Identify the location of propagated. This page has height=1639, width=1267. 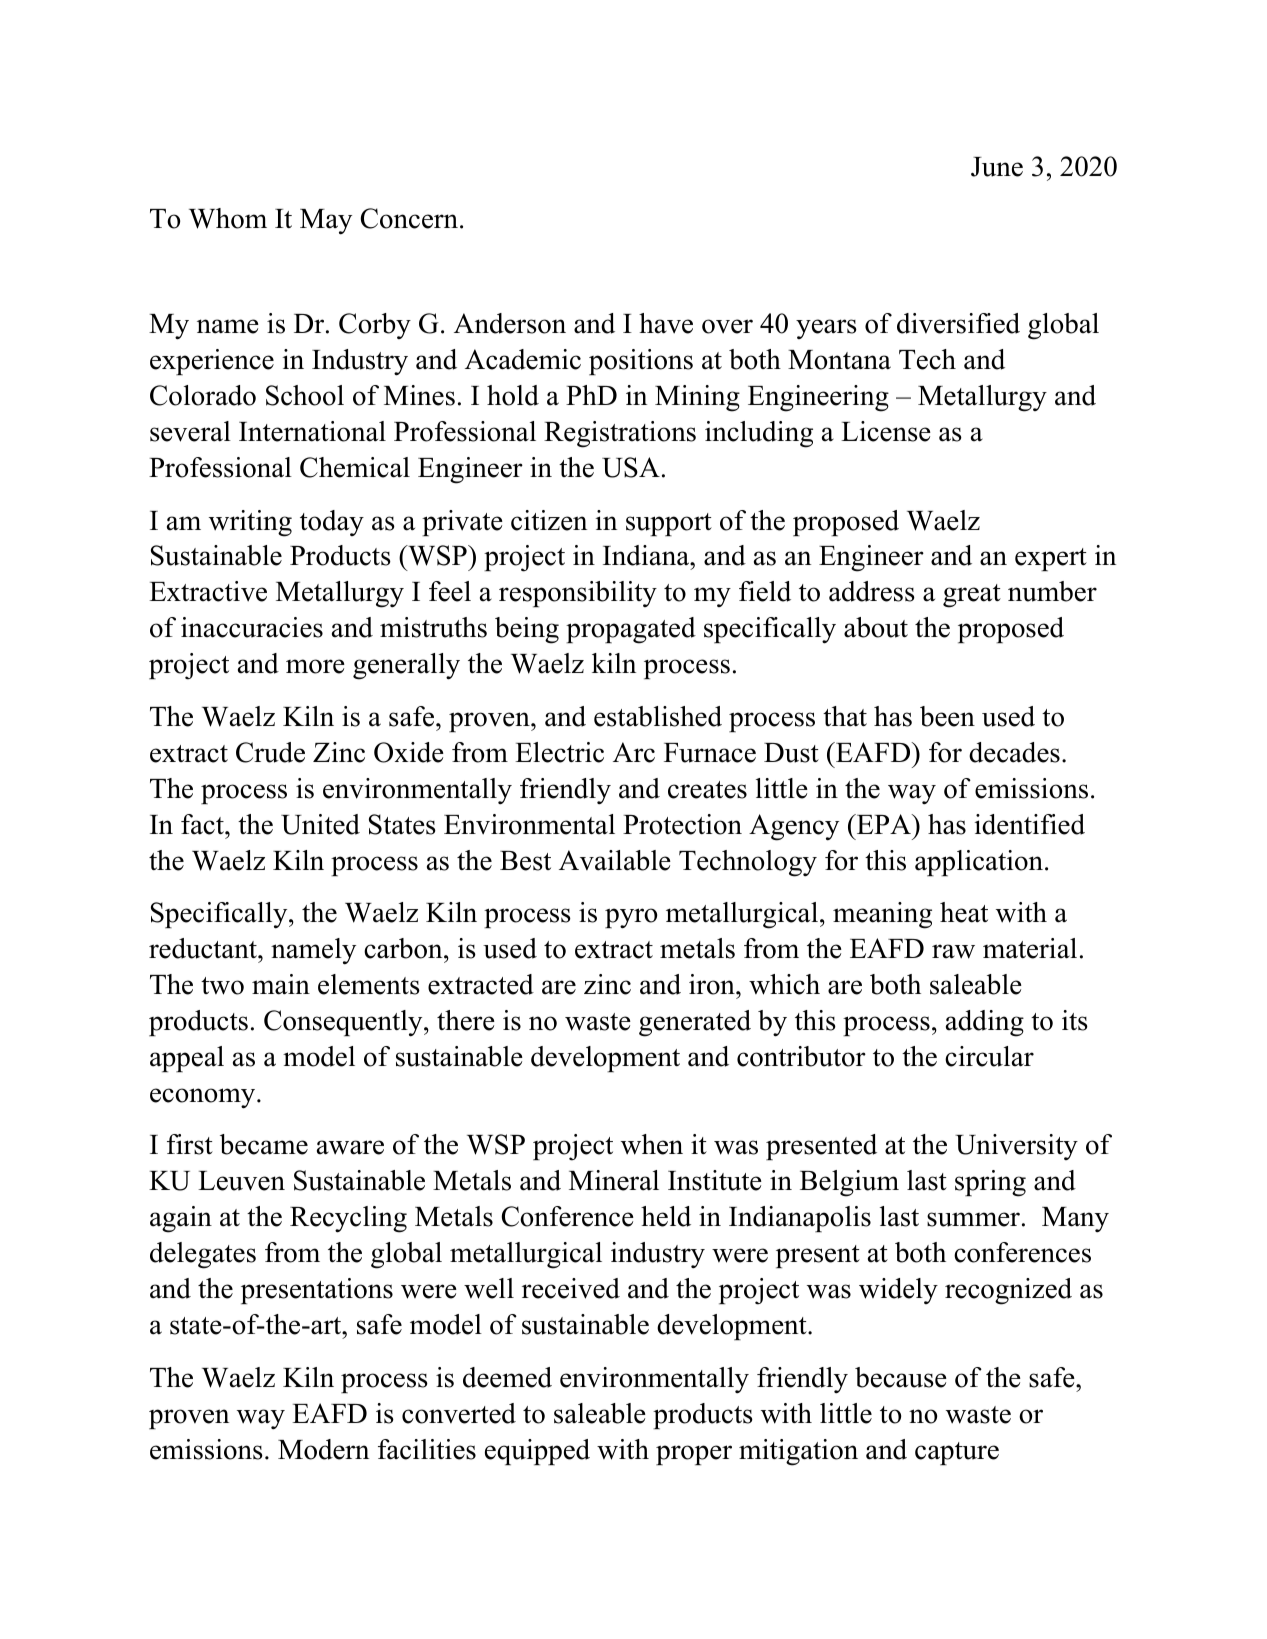
(631, 630).
